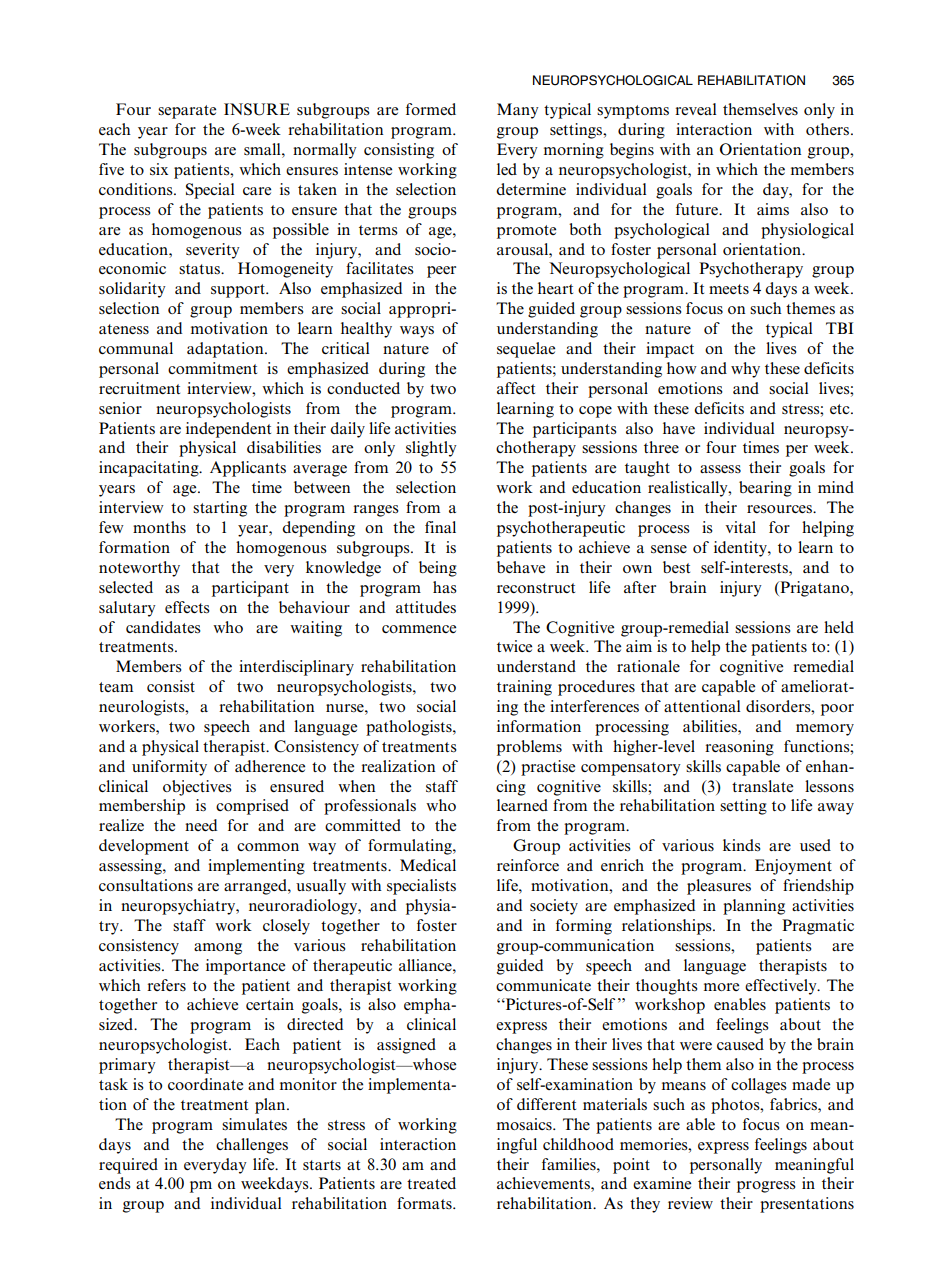 The height and width of the screenshot is (1283, 952). What do you see at coordinates (201, 825) in the screenshot?
I see `need` at bounding box center [201, 825].
